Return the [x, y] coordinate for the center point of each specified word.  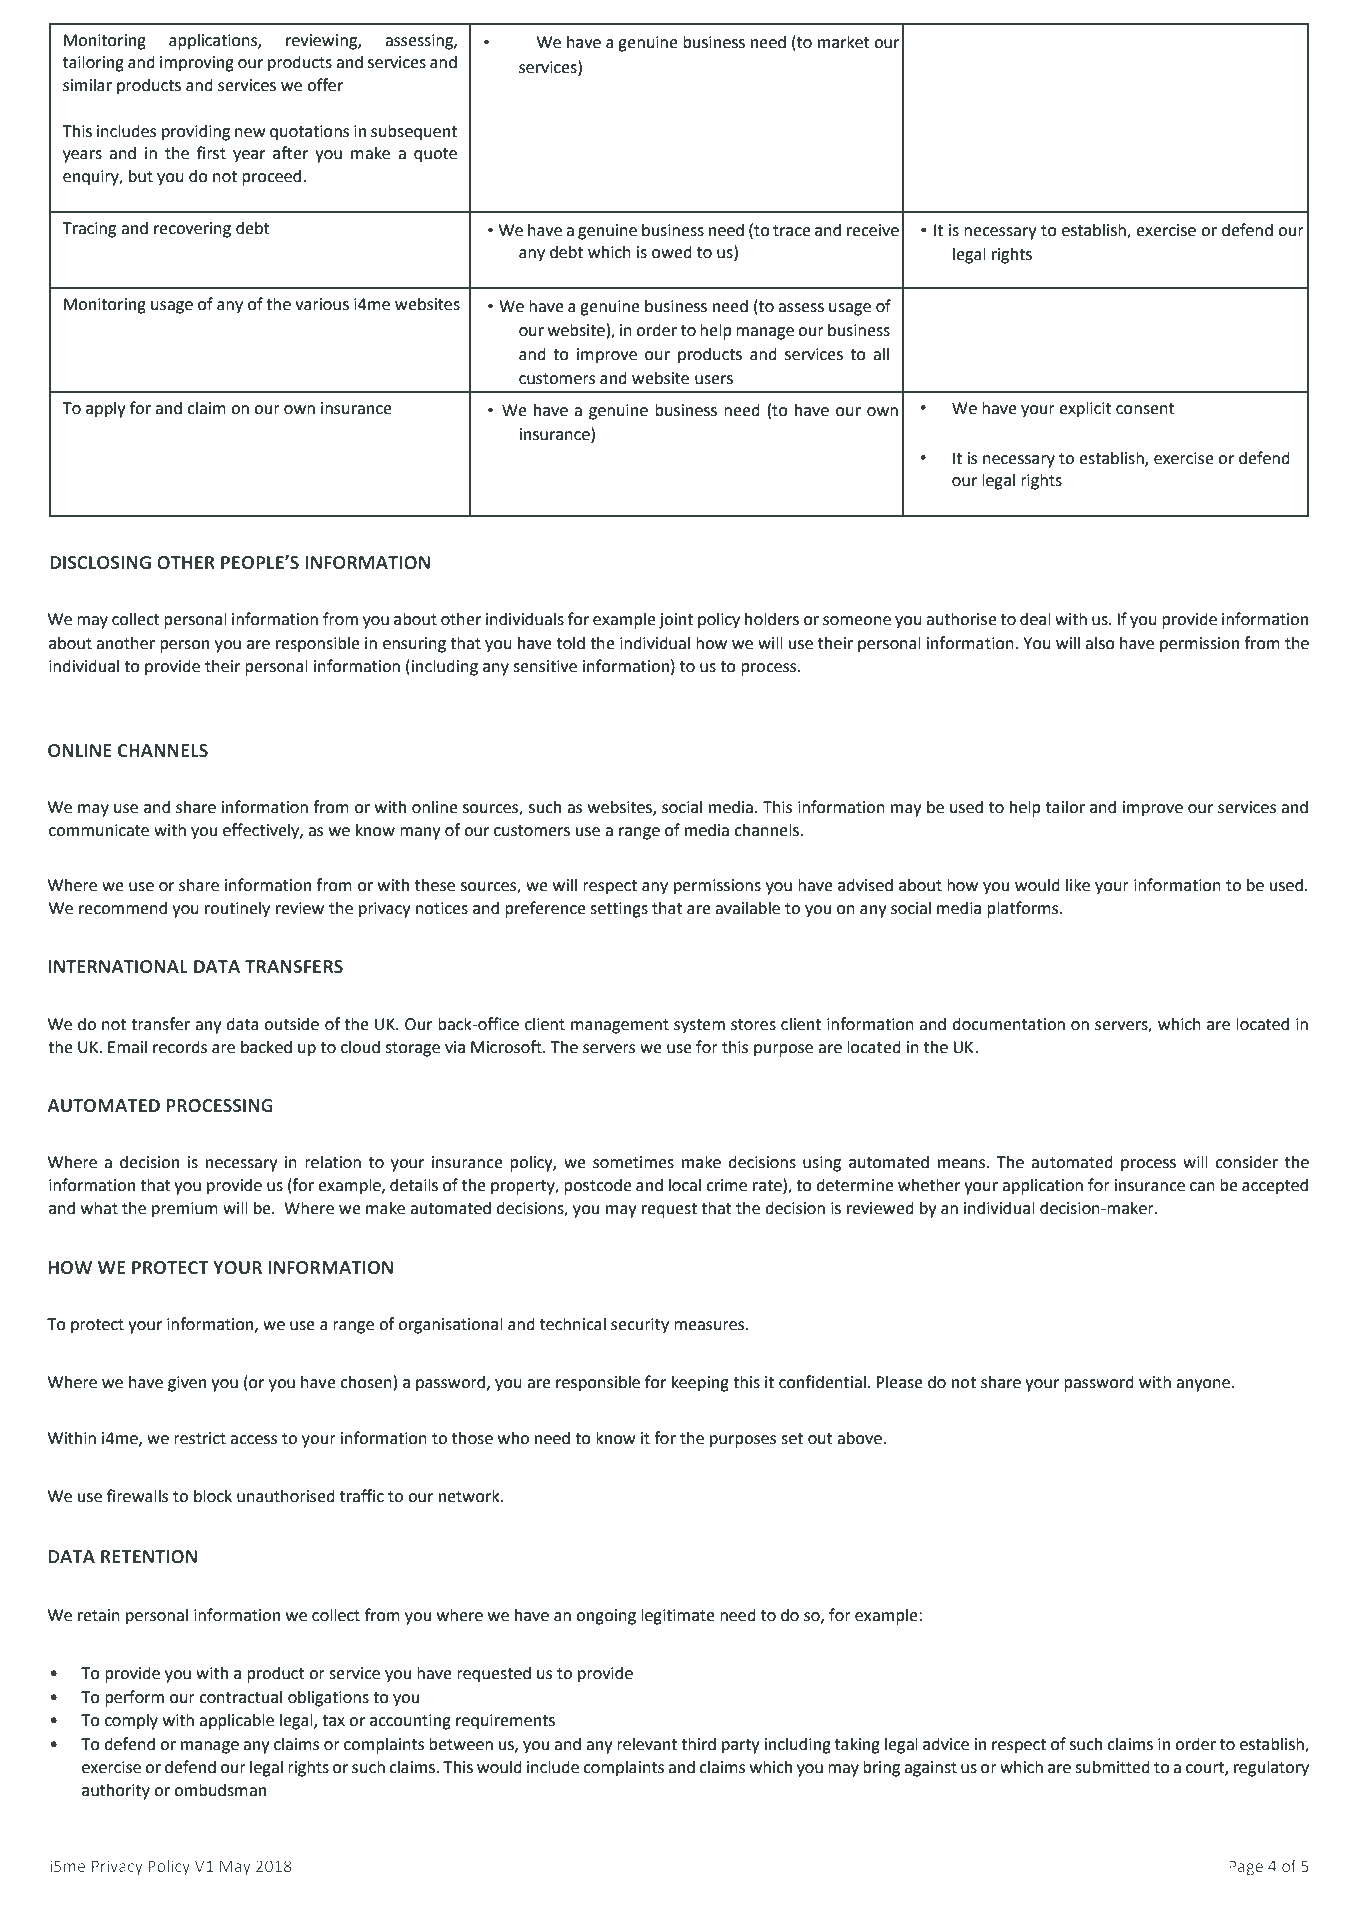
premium [185, 1210]
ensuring [414, 645]
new [250, 133]
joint [676, 621]
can [1202, 1187]
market [844, 42]
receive [873, 230]
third [698, 1744]
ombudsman [220, 1790]
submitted [1112, 1767]
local [685, 1185]
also [1100, 643]
